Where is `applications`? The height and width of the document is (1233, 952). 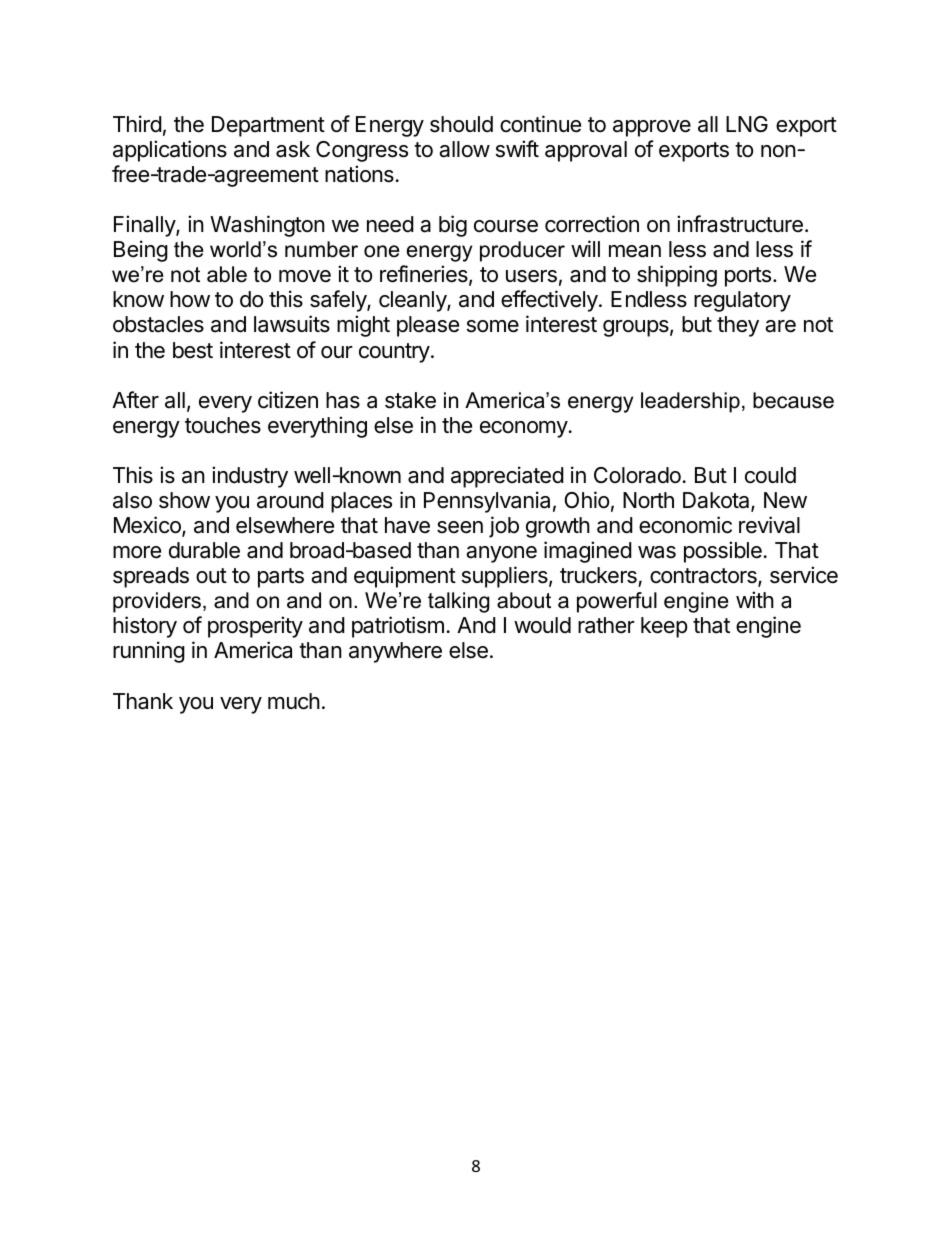
applications is located at coordinates (170, 151).
